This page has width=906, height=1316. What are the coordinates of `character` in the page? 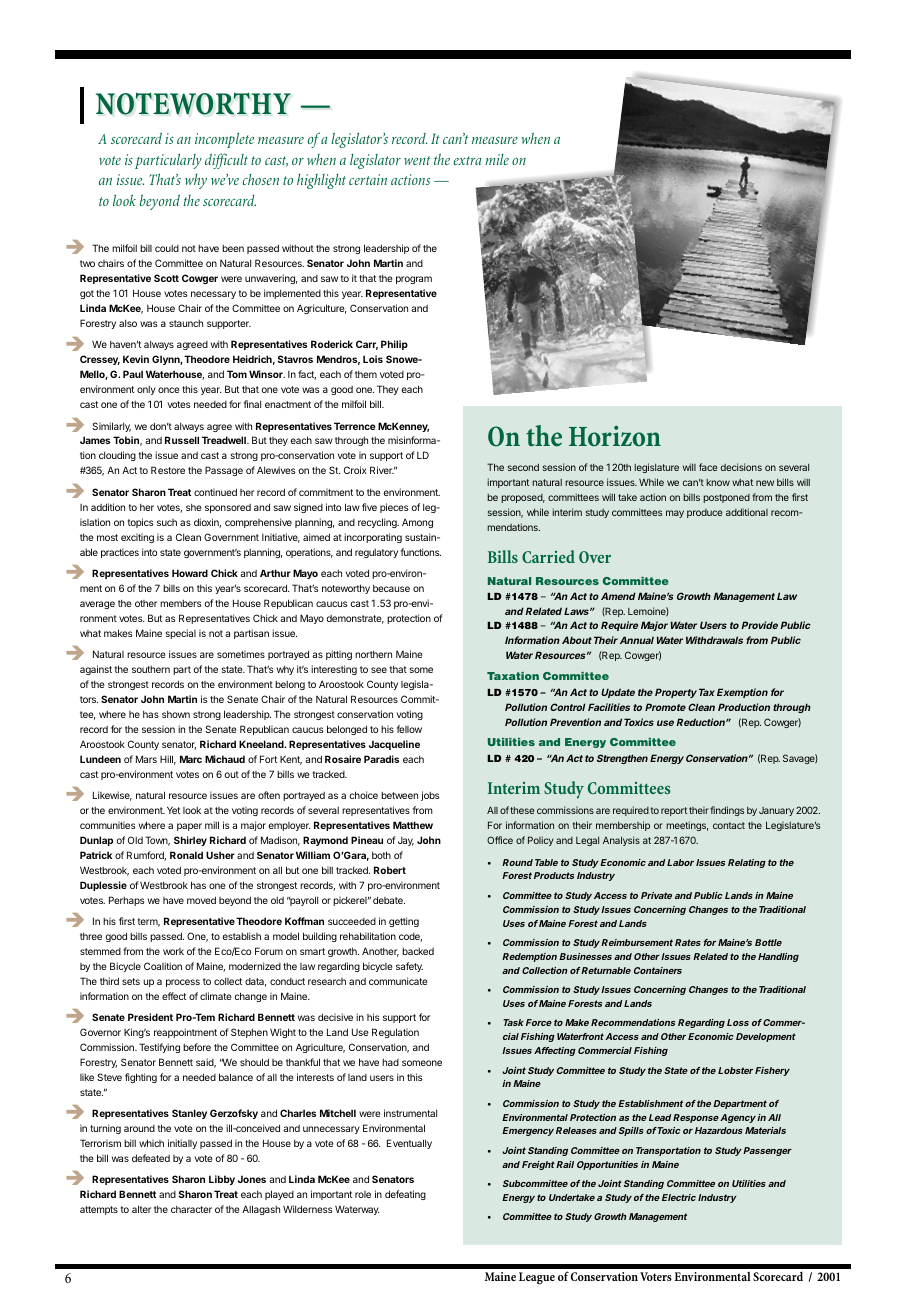 It's located at (191, 1209).
